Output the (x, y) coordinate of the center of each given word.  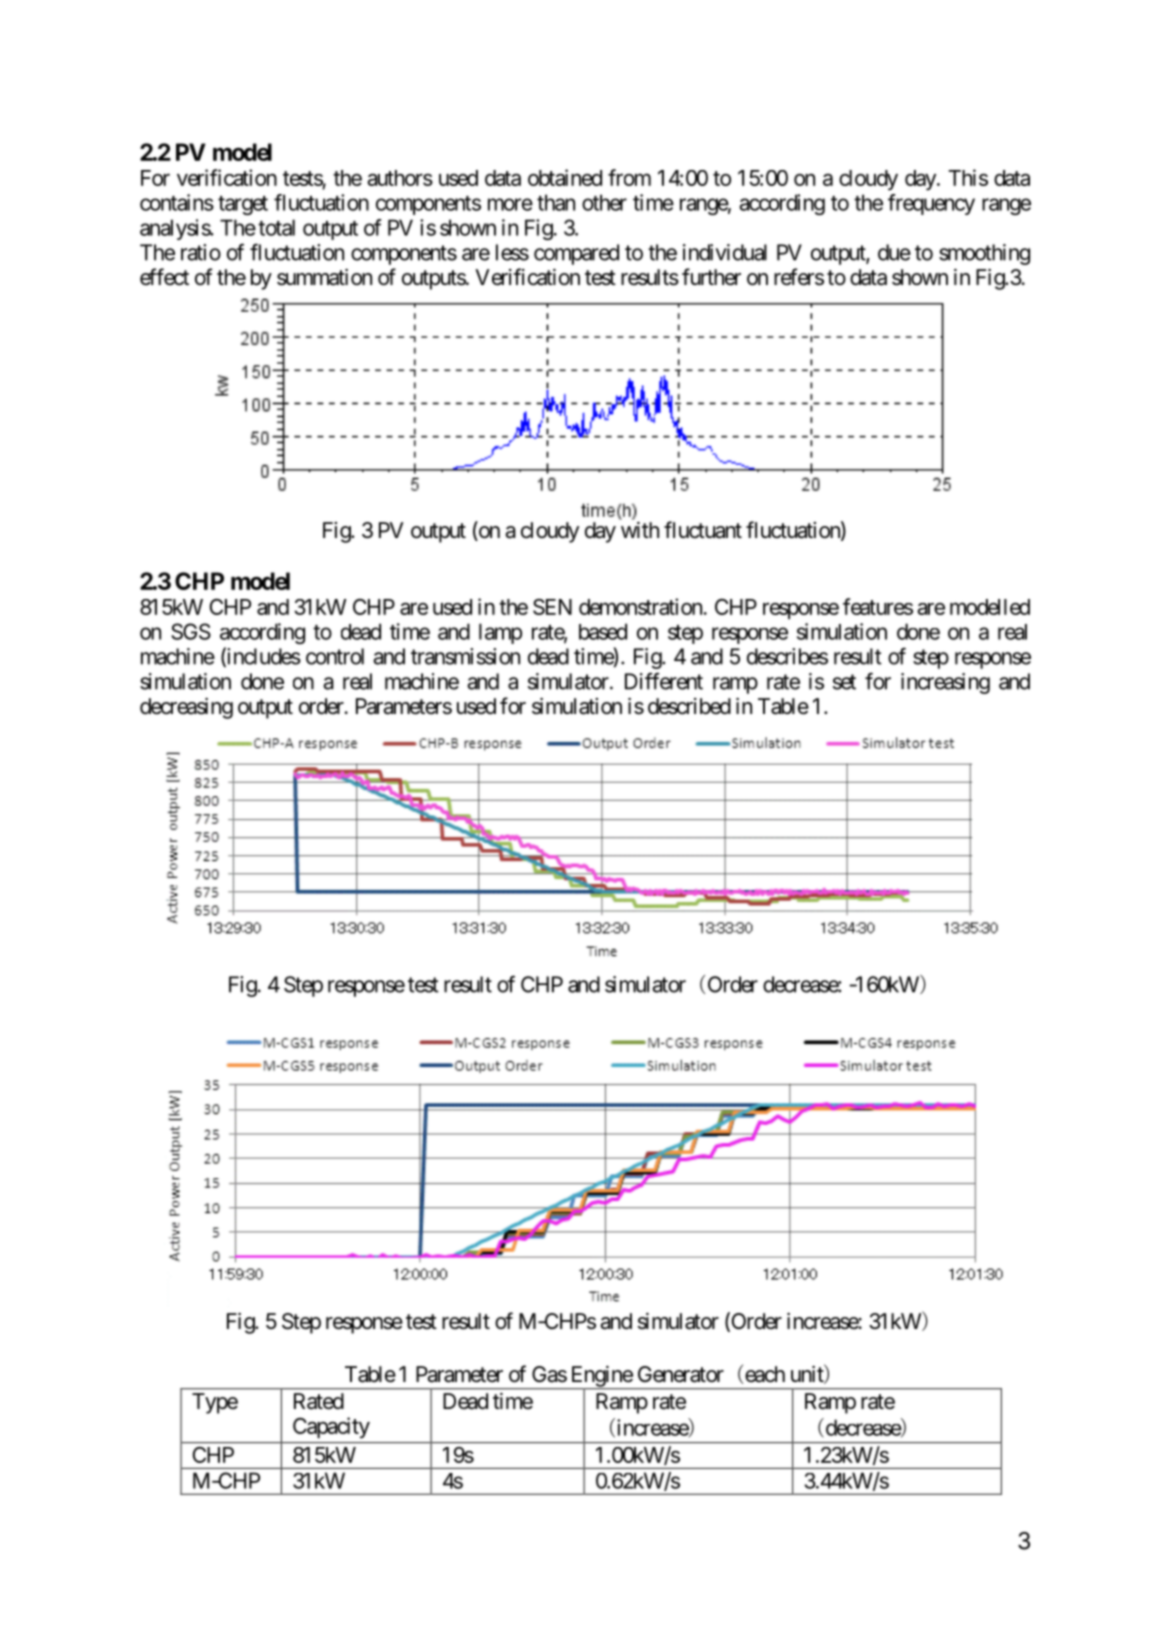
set (844, 682)
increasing (945, 683)
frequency (931, 204)
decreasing (186, 708)
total (276, 227)
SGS (191, 631)
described (689, 706)
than (556, 202)
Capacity (331, 1428)
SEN (552, 607)
